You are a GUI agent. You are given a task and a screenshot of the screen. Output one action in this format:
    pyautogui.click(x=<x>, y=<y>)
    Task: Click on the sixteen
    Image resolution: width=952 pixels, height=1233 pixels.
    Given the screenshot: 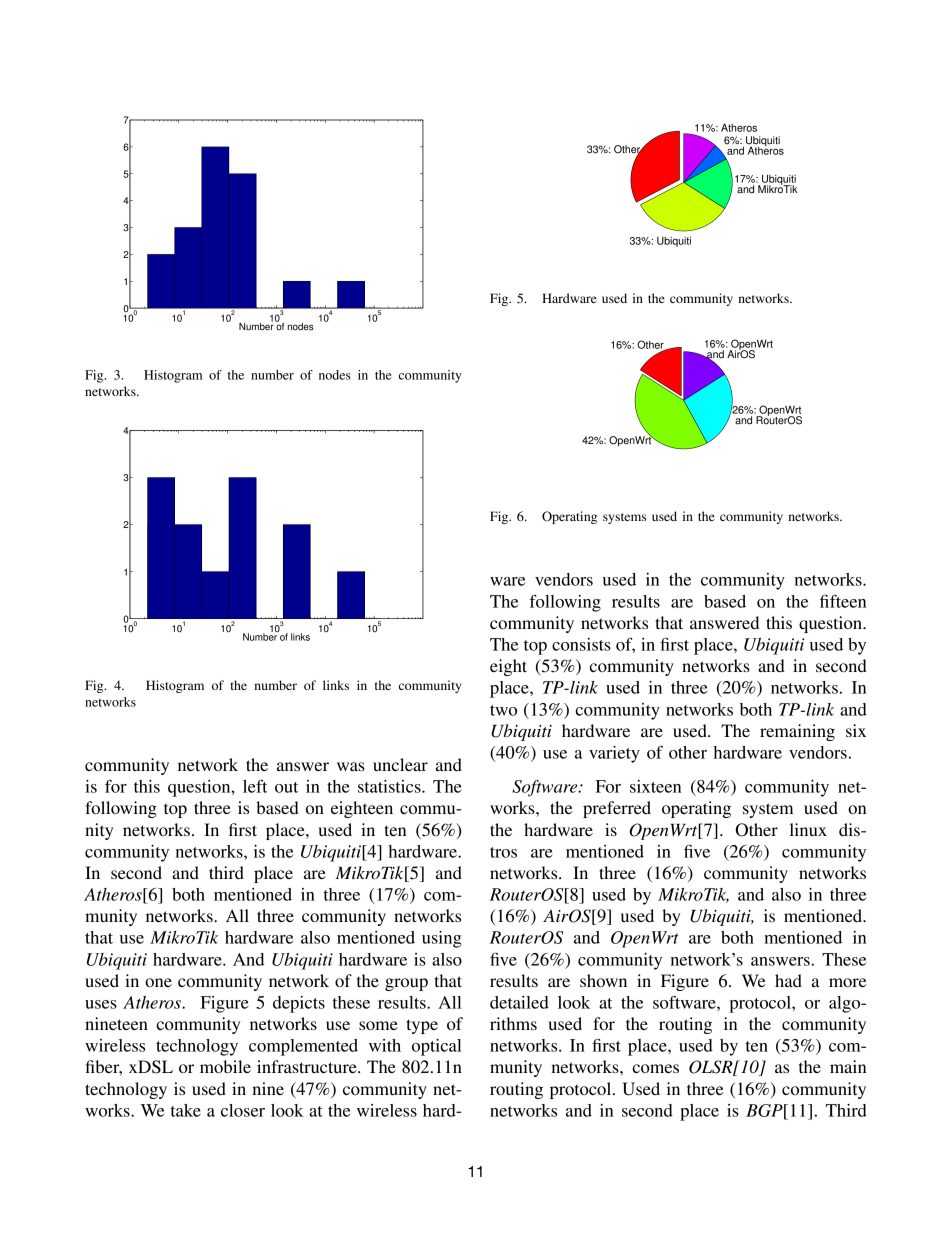 What is the action you would take?
    pyautogui.click(x=655, y=786)
